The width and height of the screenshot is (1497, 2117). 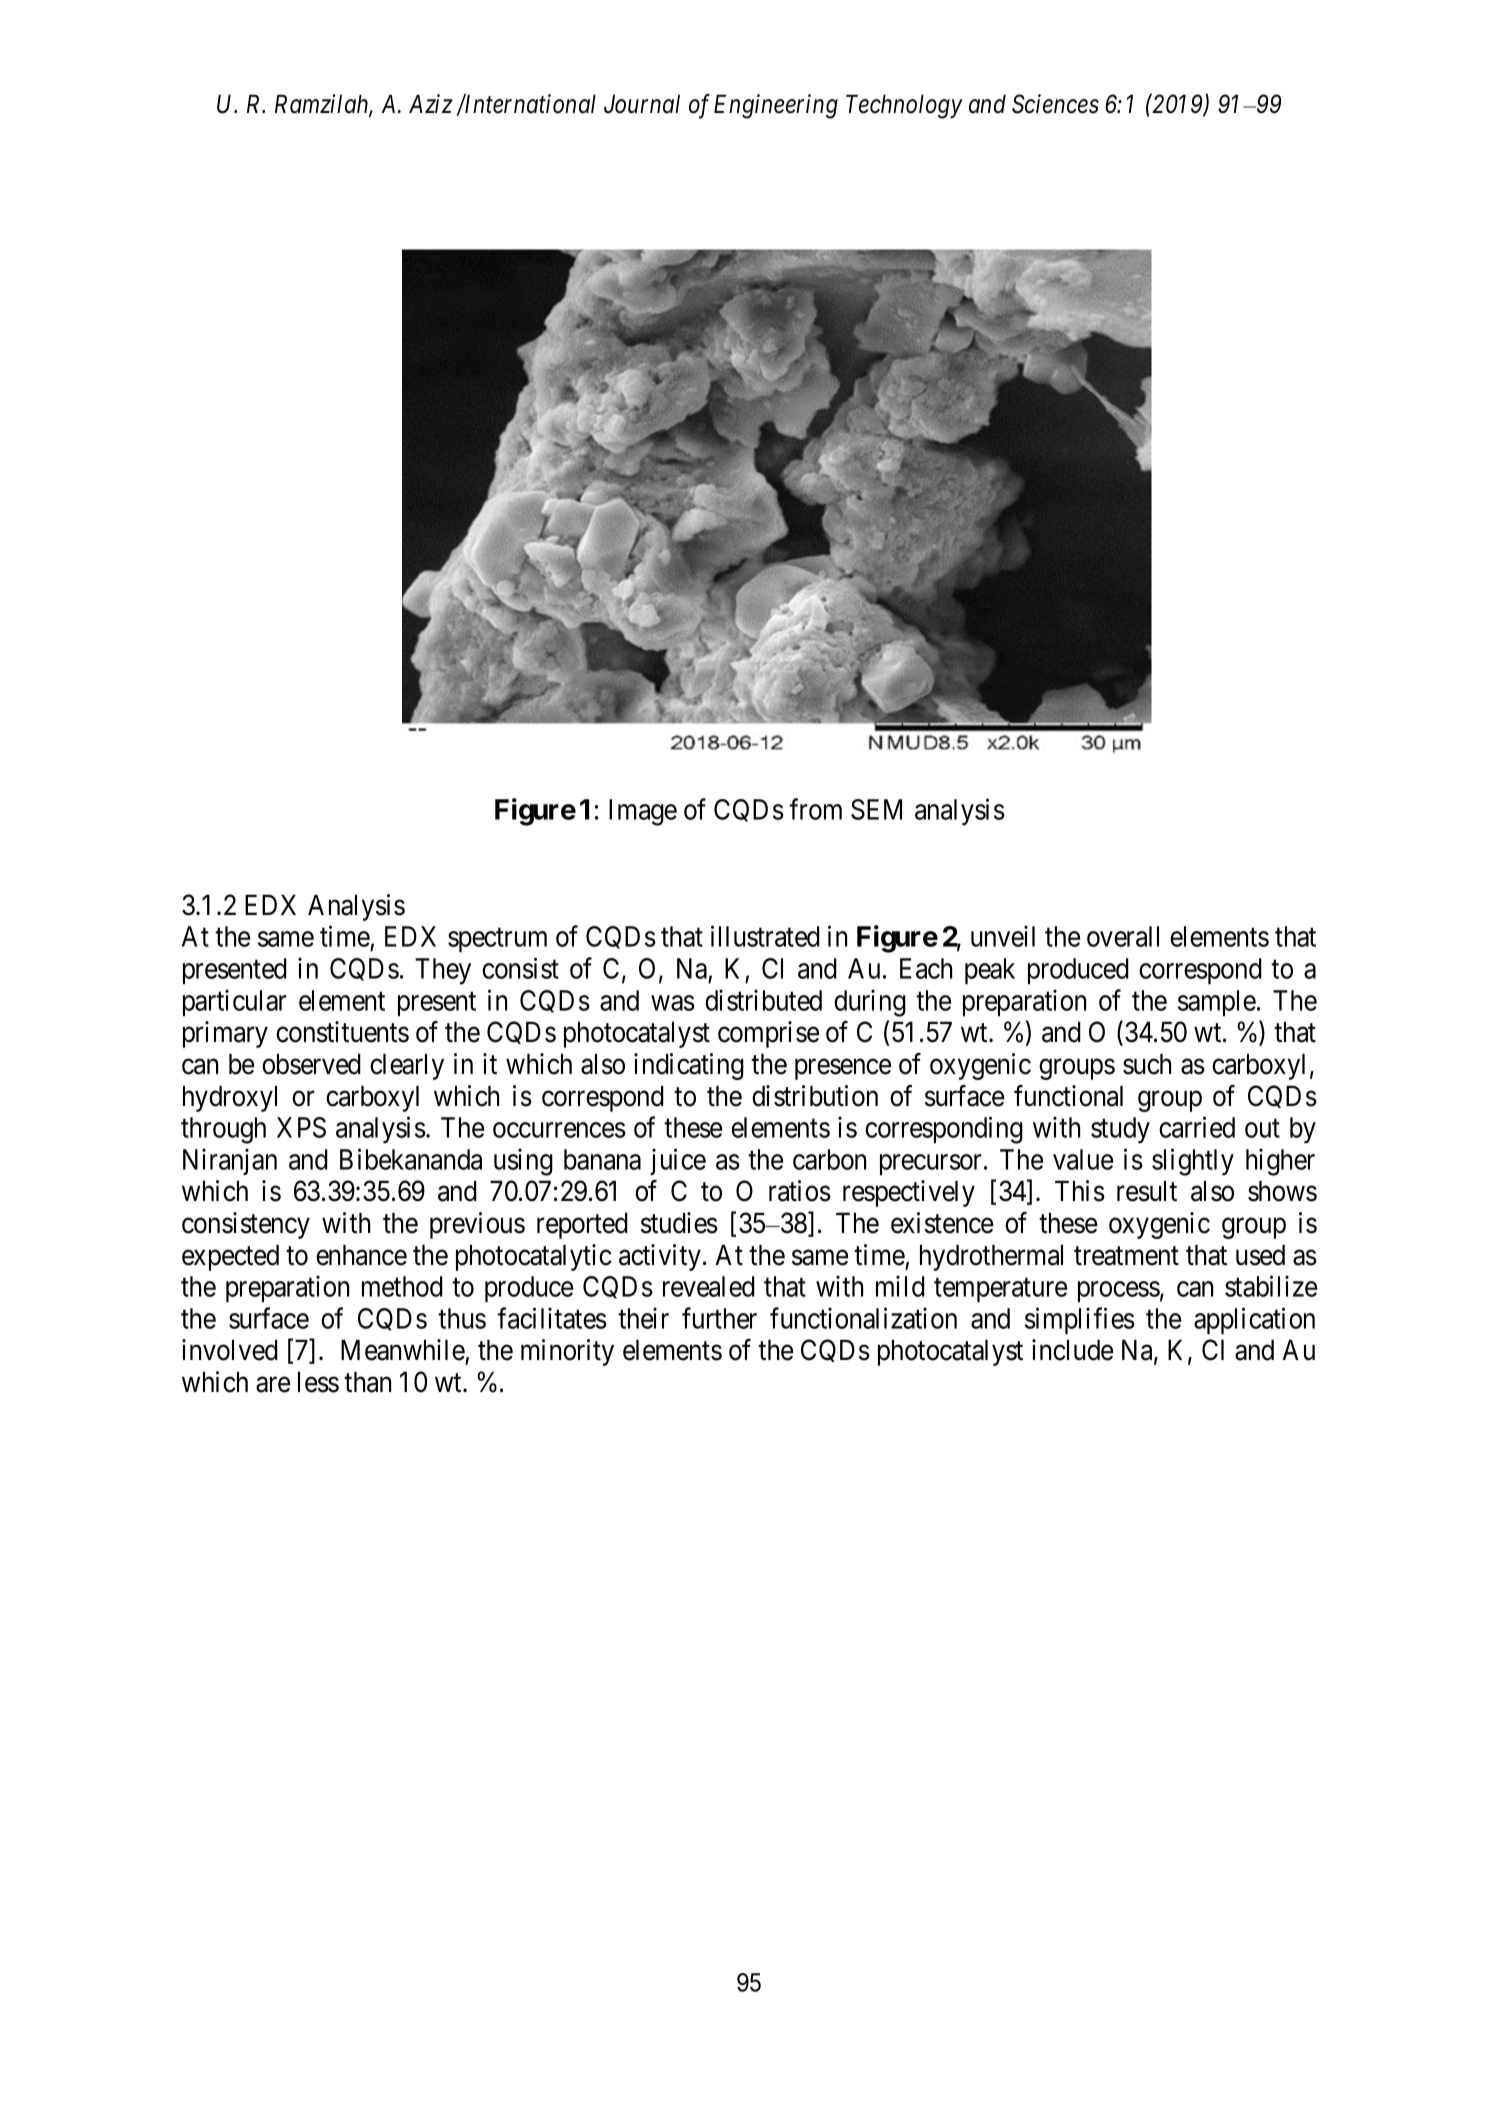 I want to click on SEM, so click(x=876, y=809).
